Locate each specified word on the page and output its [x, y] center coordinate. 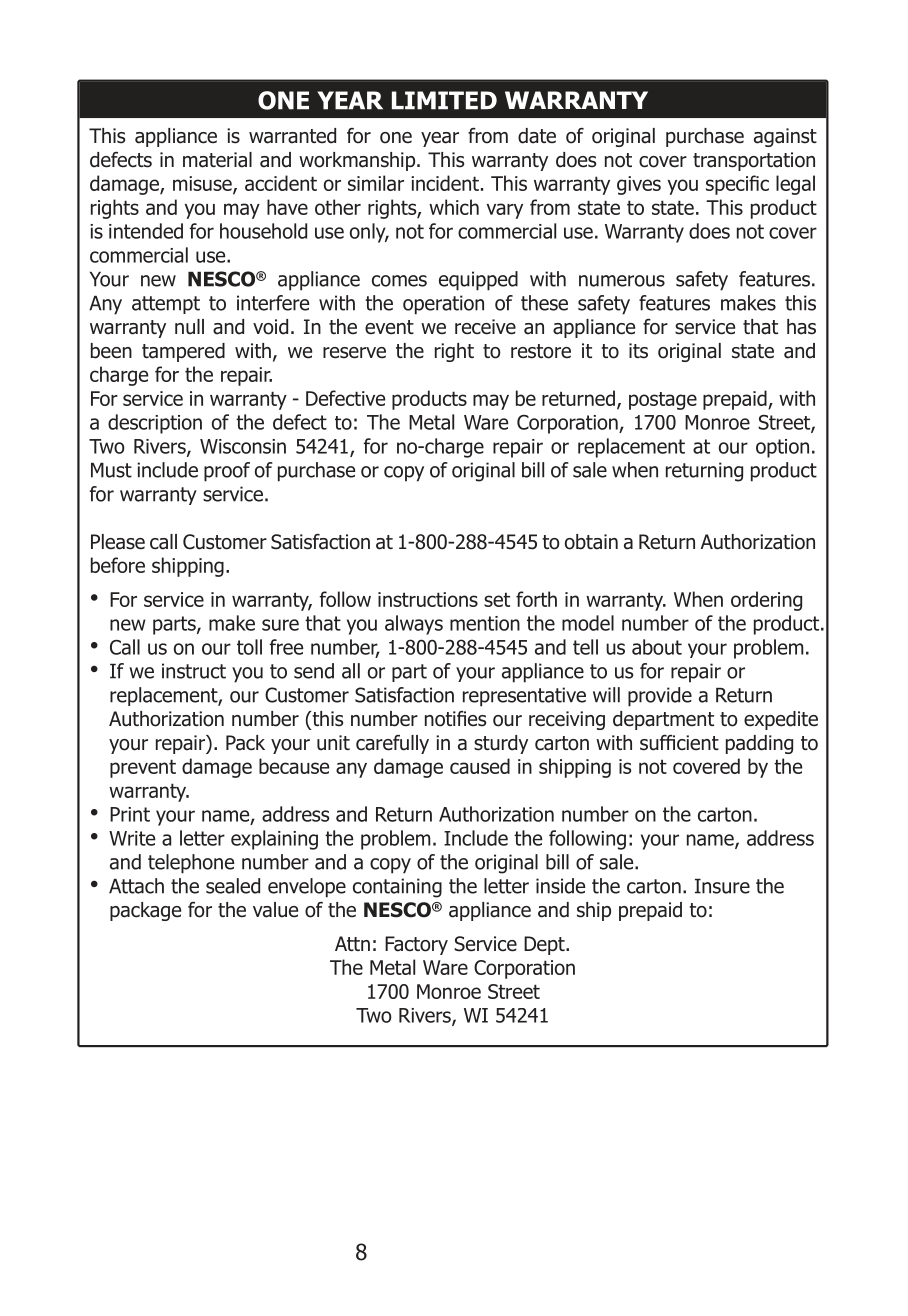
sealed [233, 886]
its [638, 351]
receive [485, 327]
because [294, 766]
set [497, 599]
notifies [455, 719]
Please [118, 542]
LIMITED [444, 100]
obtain [591, 542]
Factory [416, 945]
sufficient [679, 743]
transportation [754, 161]
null [189, 327]
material [217, 160]
